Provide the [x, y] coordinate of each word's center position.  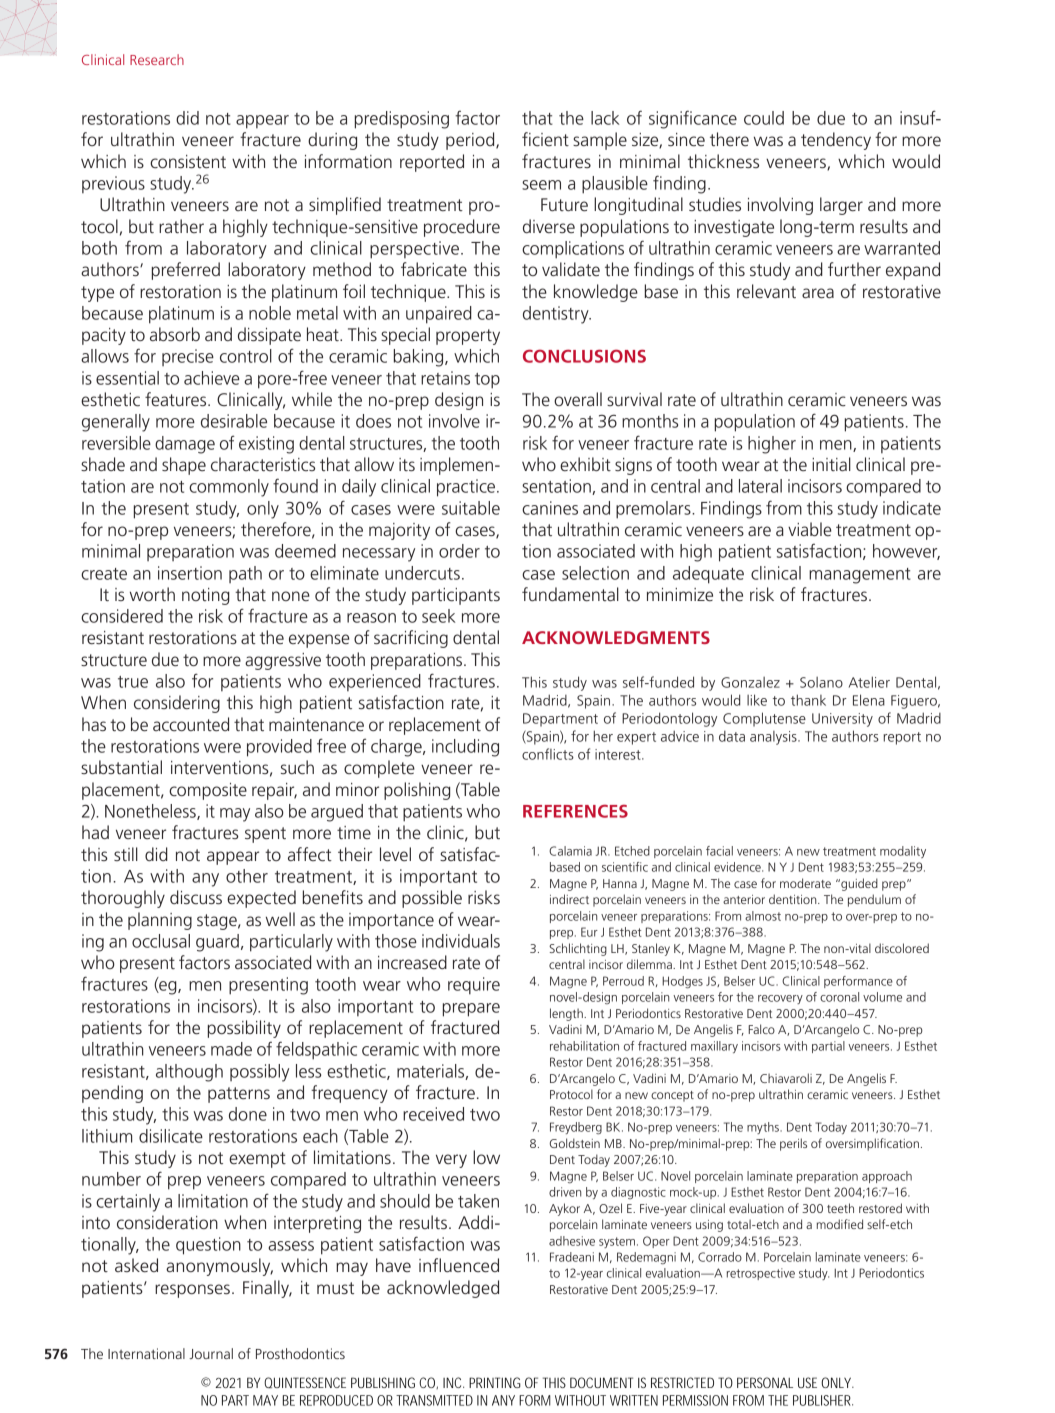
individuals [461, 941]
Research [157, 59]
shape [184, 466]
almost [763, 916]
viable [809, 529]
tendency [836, 141]
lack [605, 118]
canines [550, 508]
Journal [211, 1353]
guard [217, 943]
